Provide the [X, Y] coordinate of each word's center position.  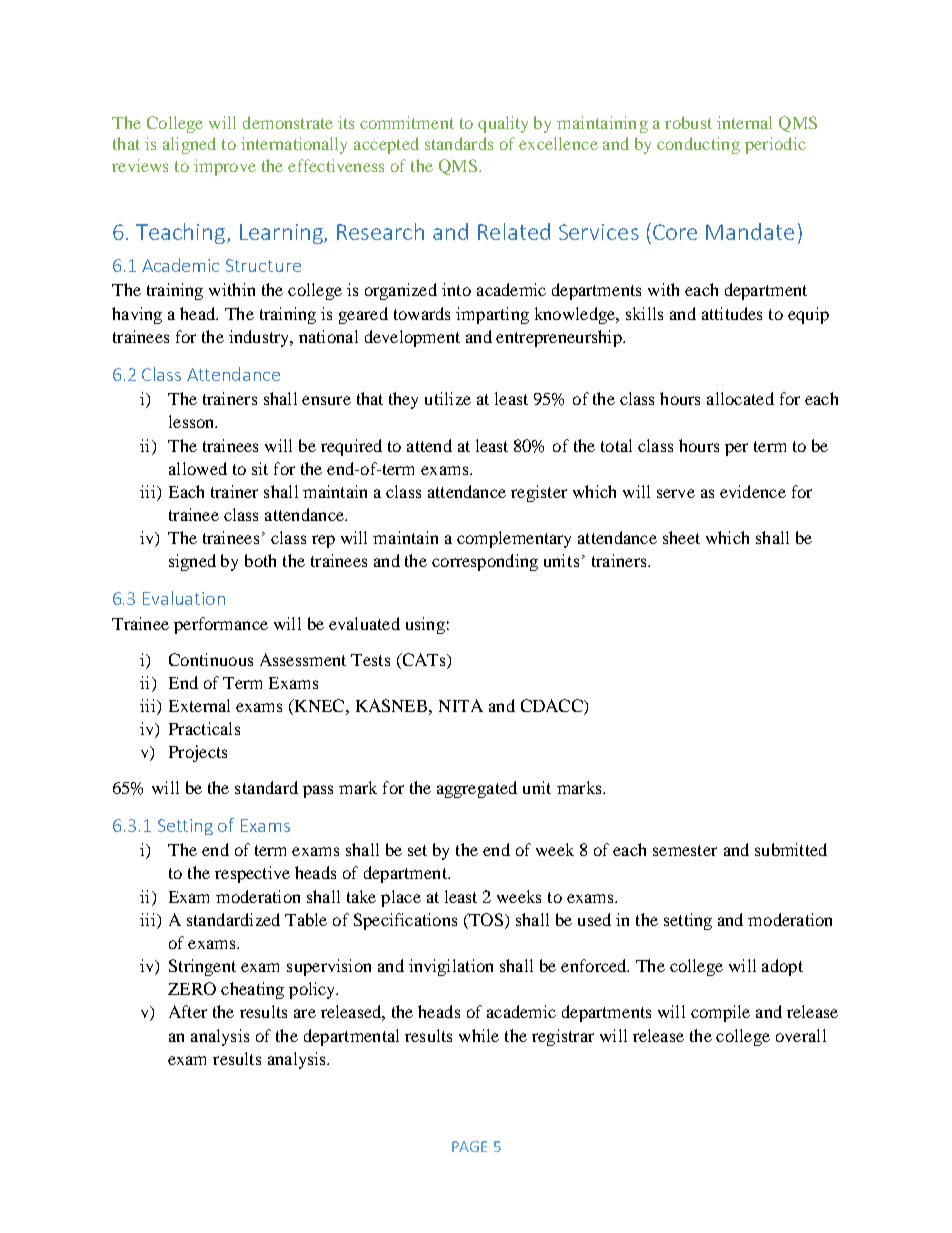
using [425, 625]
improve [225, 167]
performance [221, 625]
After [188, 1011]
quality [503, 124]
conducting [698, 145]
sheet [681, 537]
